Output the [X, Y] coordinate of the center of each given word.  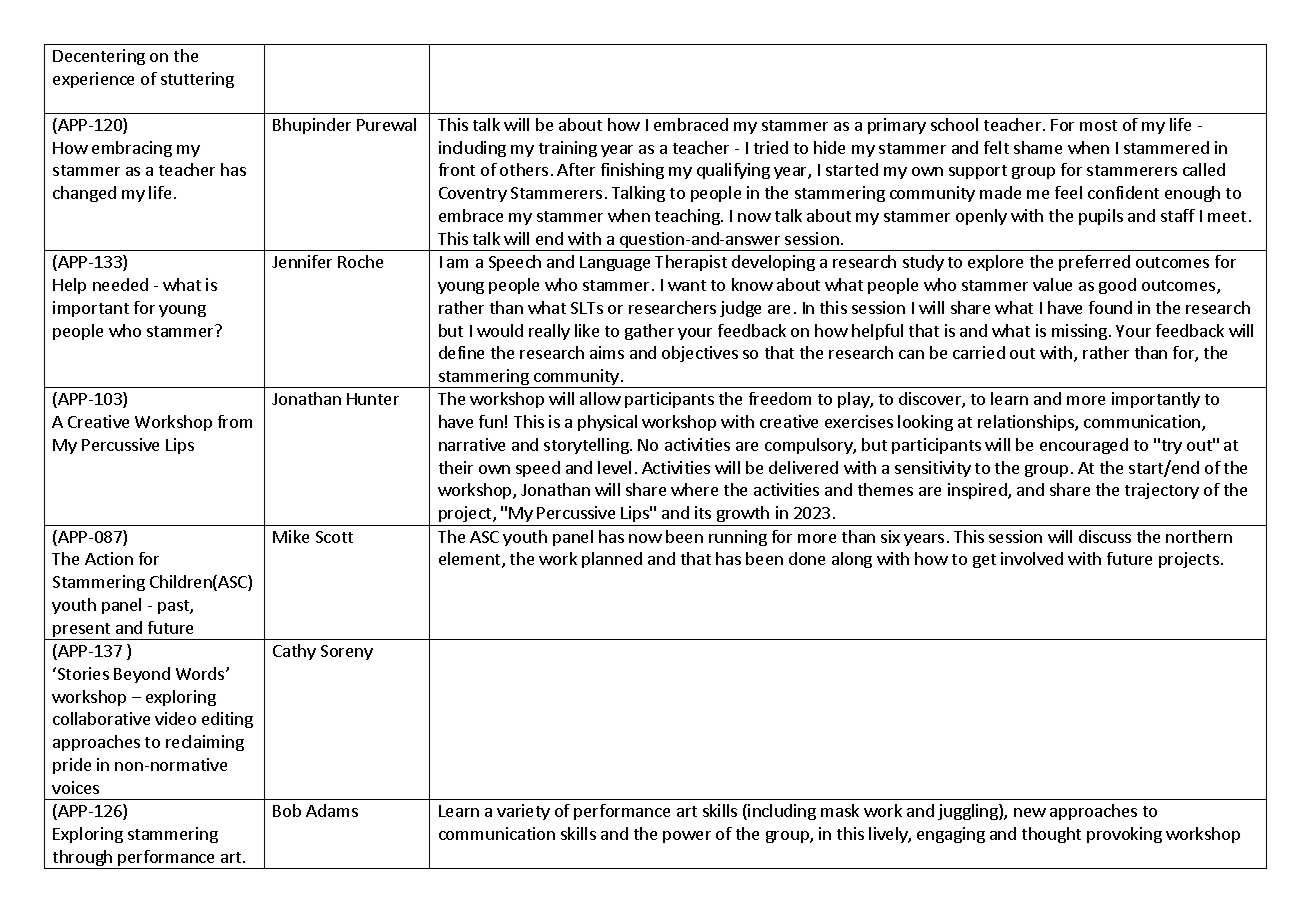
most [1098, 125]
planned [612, 560]
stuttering [197, 80]
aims [607, 352]
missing [1079, 332]
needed [120, 284]
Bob [287, 810]
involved [1032, 558]
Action [109, 558]
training [568, 149]
